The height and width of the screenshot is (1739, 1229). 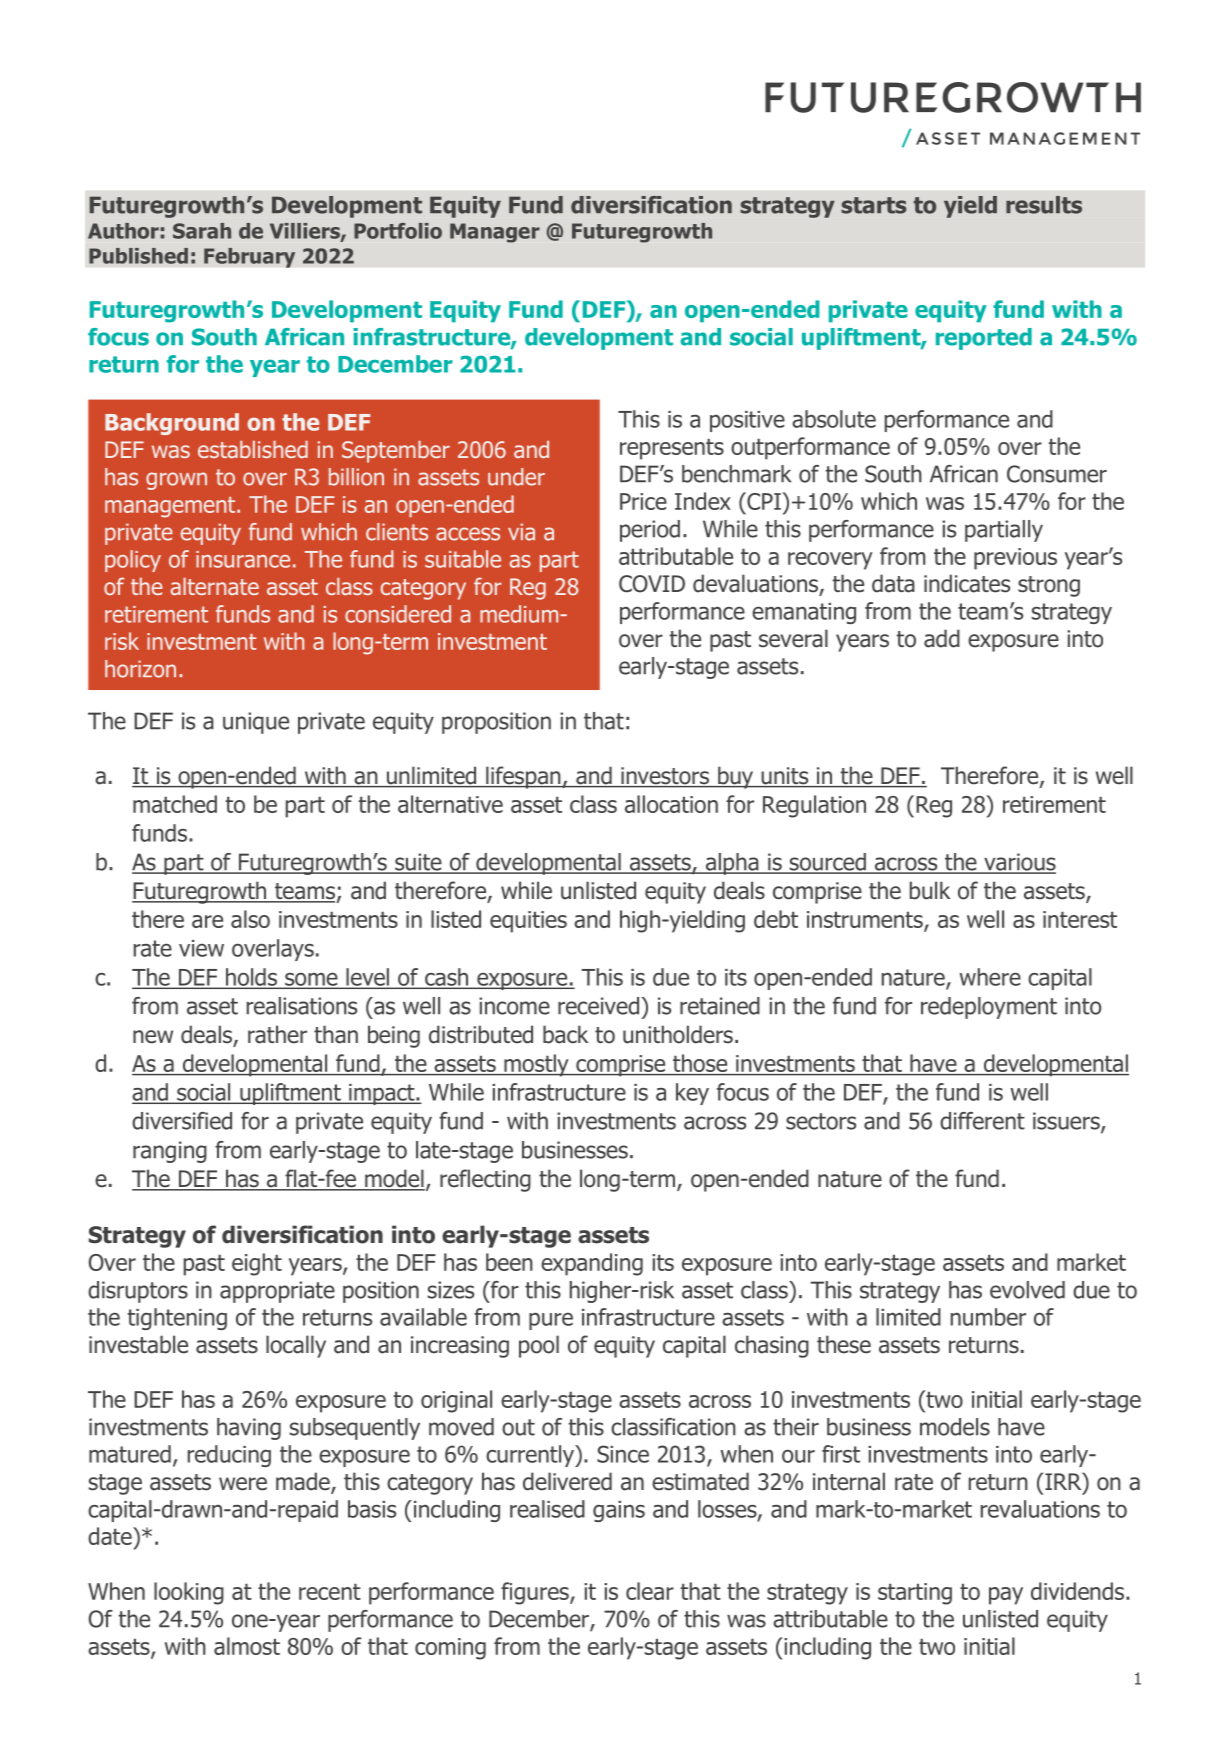 I want to click on number, so click(x=988, y=1317).
